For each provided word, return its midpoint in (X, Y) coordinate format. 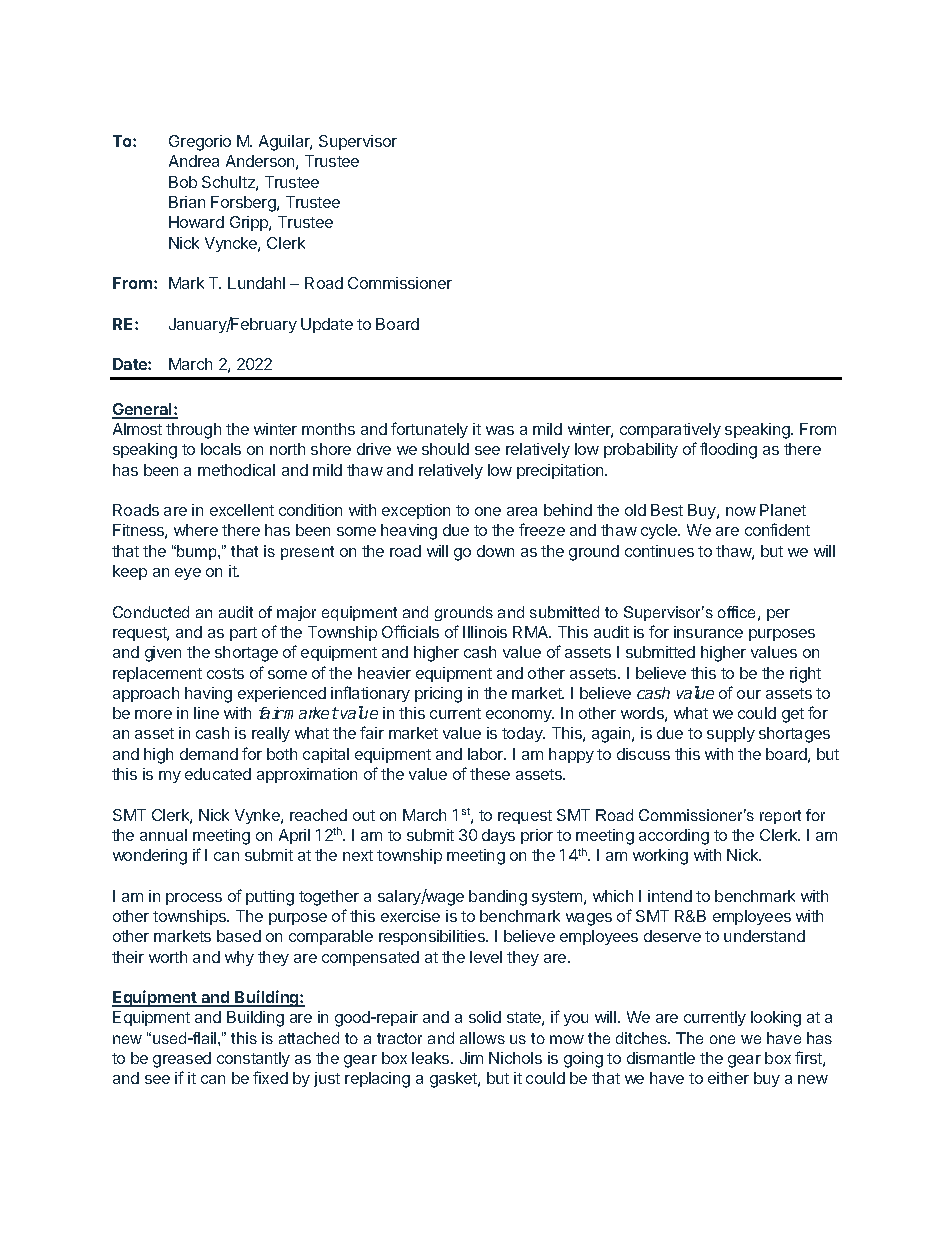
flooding (728, 450)
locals (221, 449)
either (728, 1078)
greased (182, 1060)
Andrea (194, 161)
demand (209, 754)
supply (731, 734)
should (445, 449)
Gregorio (200, 143)
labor (487, 754)
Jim (471, 1058)
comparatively (670, 430)
